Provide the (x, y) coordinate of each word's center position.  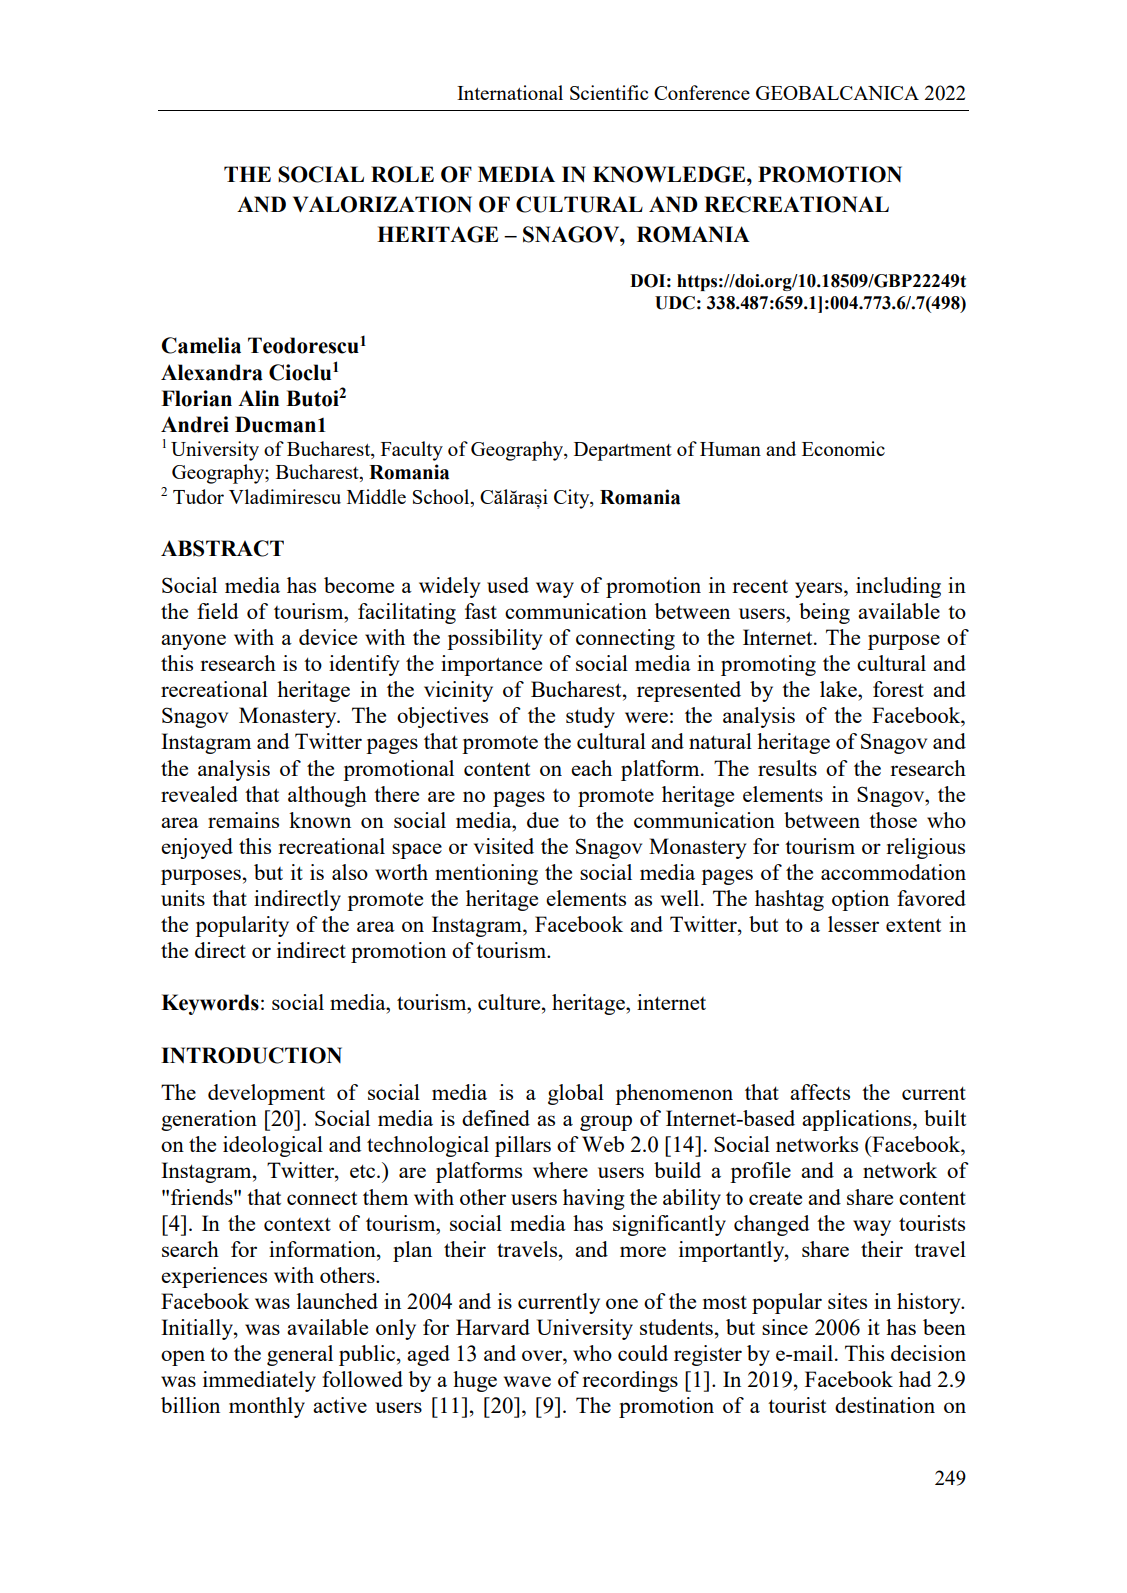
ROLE (402, 174)
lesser (853, 924)
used (508, 585)
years (820, 590)
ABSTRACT (222, 548)
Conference (702, 92)
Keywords (210, 1004)
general (300, 1355)
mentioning (486, 874)
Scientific (609, 92)
